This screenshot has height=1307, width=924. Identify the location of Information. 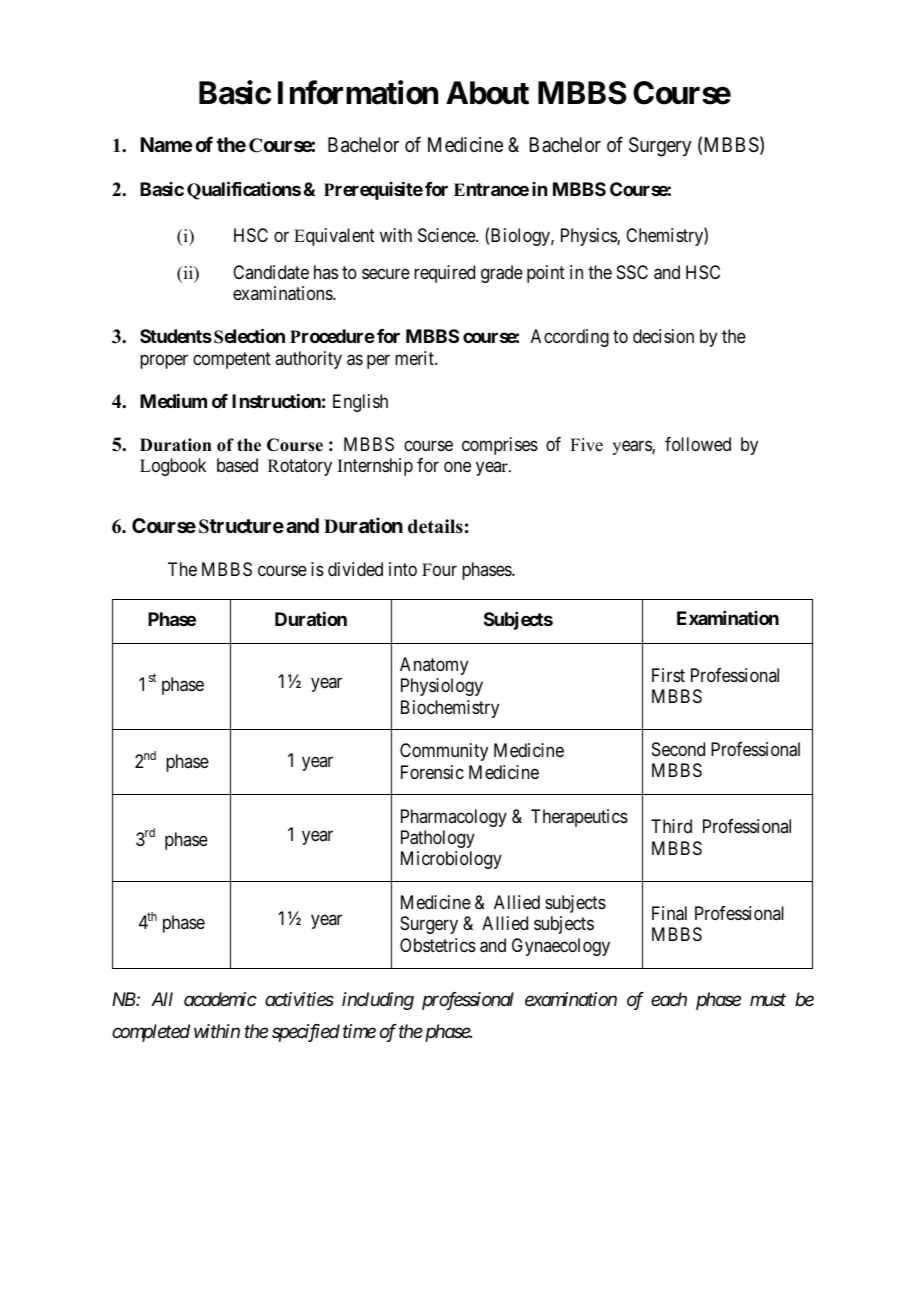
(358, 92).
